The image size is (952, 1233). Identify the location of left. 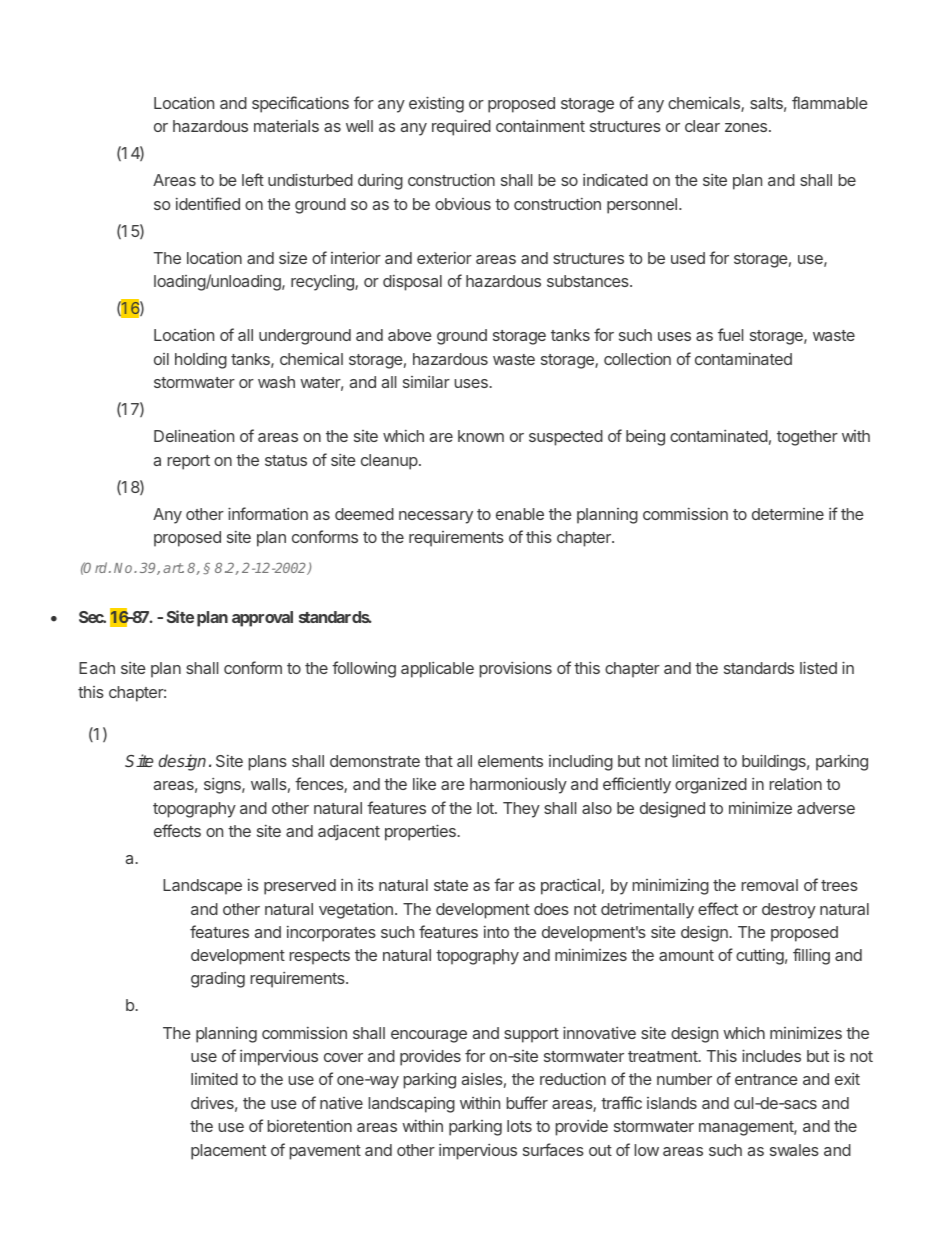
(253, 179).
